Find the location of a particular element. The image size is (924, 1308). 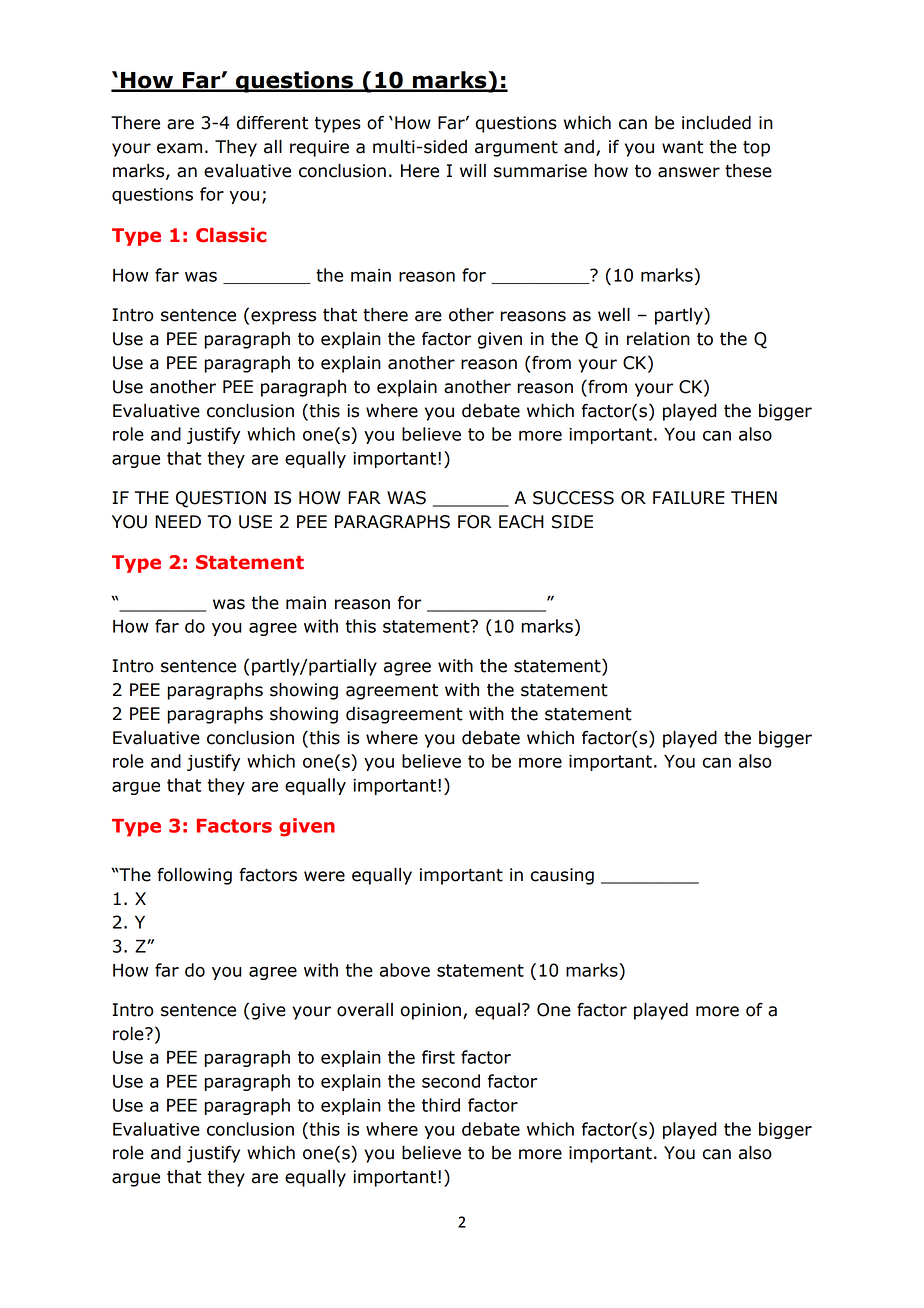

overall is located at coordinates (365, 1009).
